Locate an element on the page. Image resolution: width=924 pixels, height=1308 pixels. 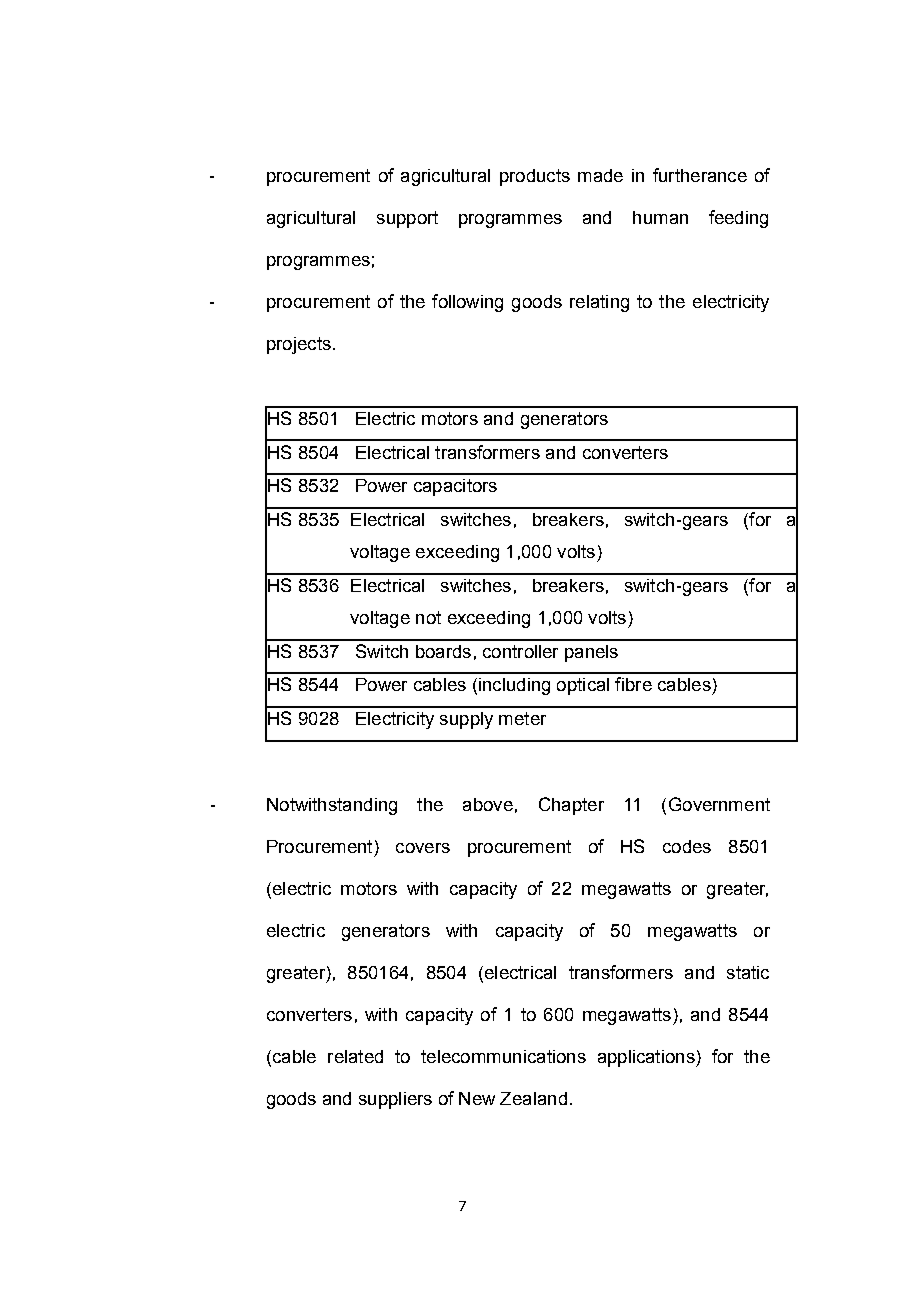
boards is located at coordinates (443, 651).
